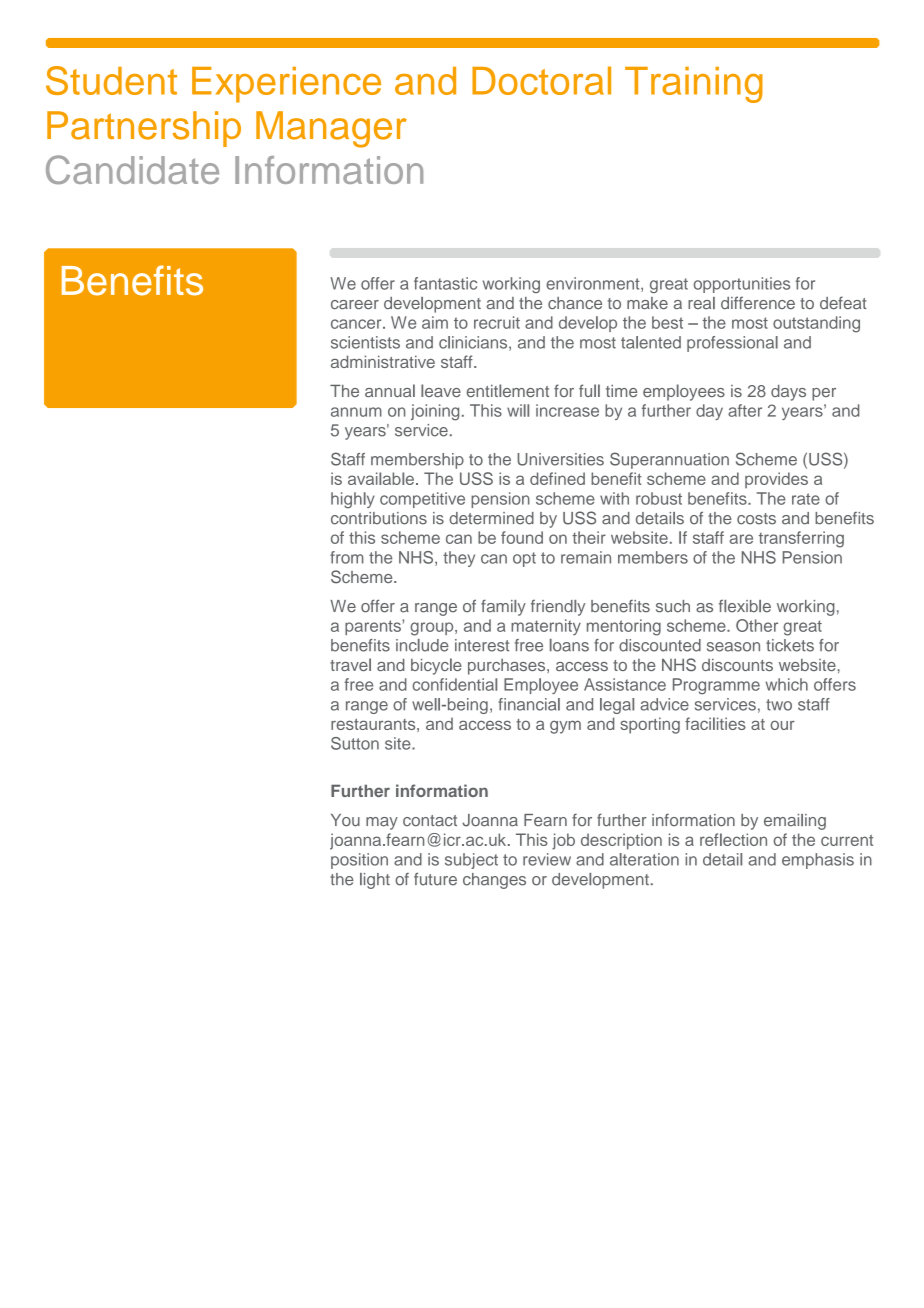 The height and width of the screenshot is (1308, 924). I want to click on position, so click(359, 861).
